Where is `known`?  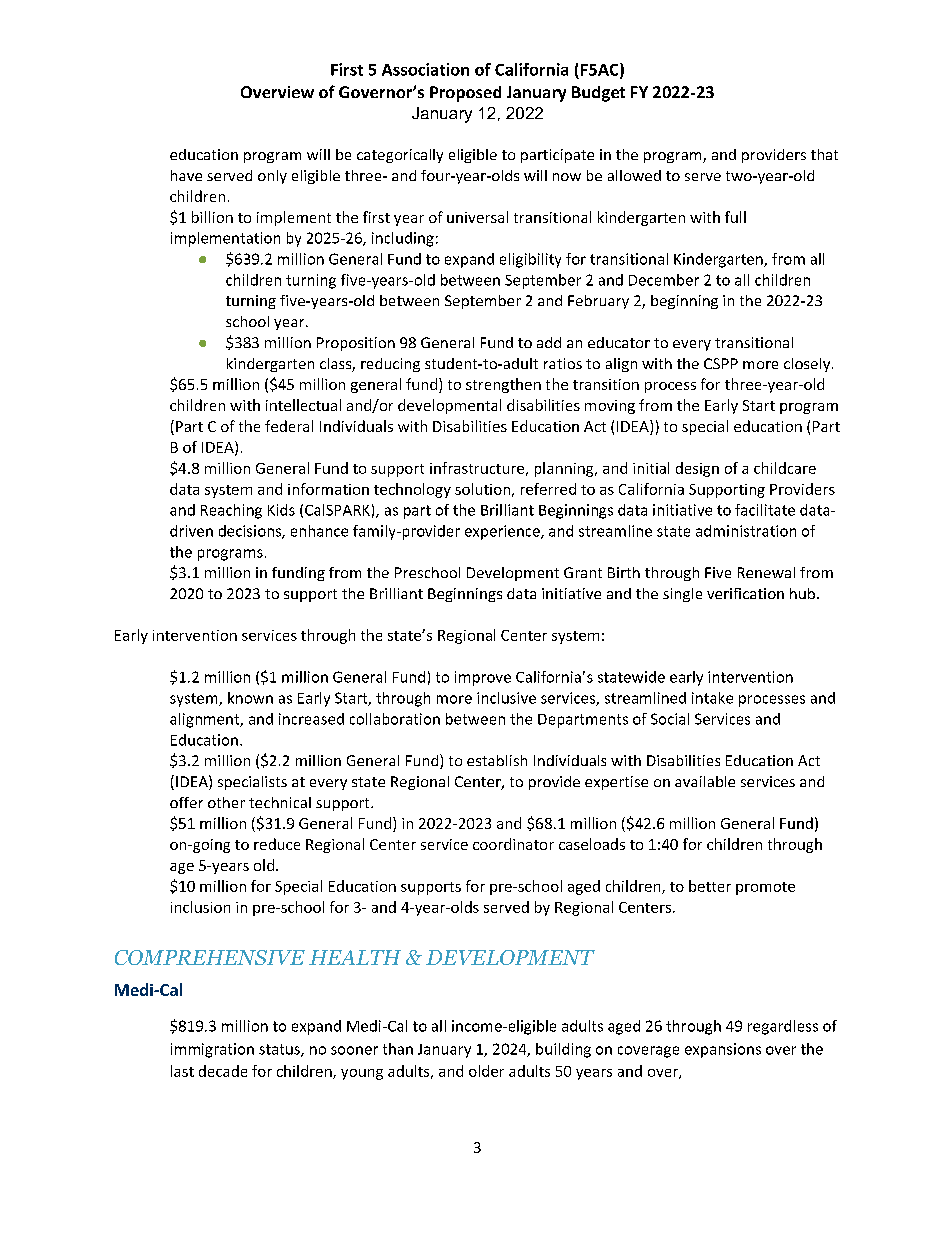
known is located at coordinates (250, 698).
